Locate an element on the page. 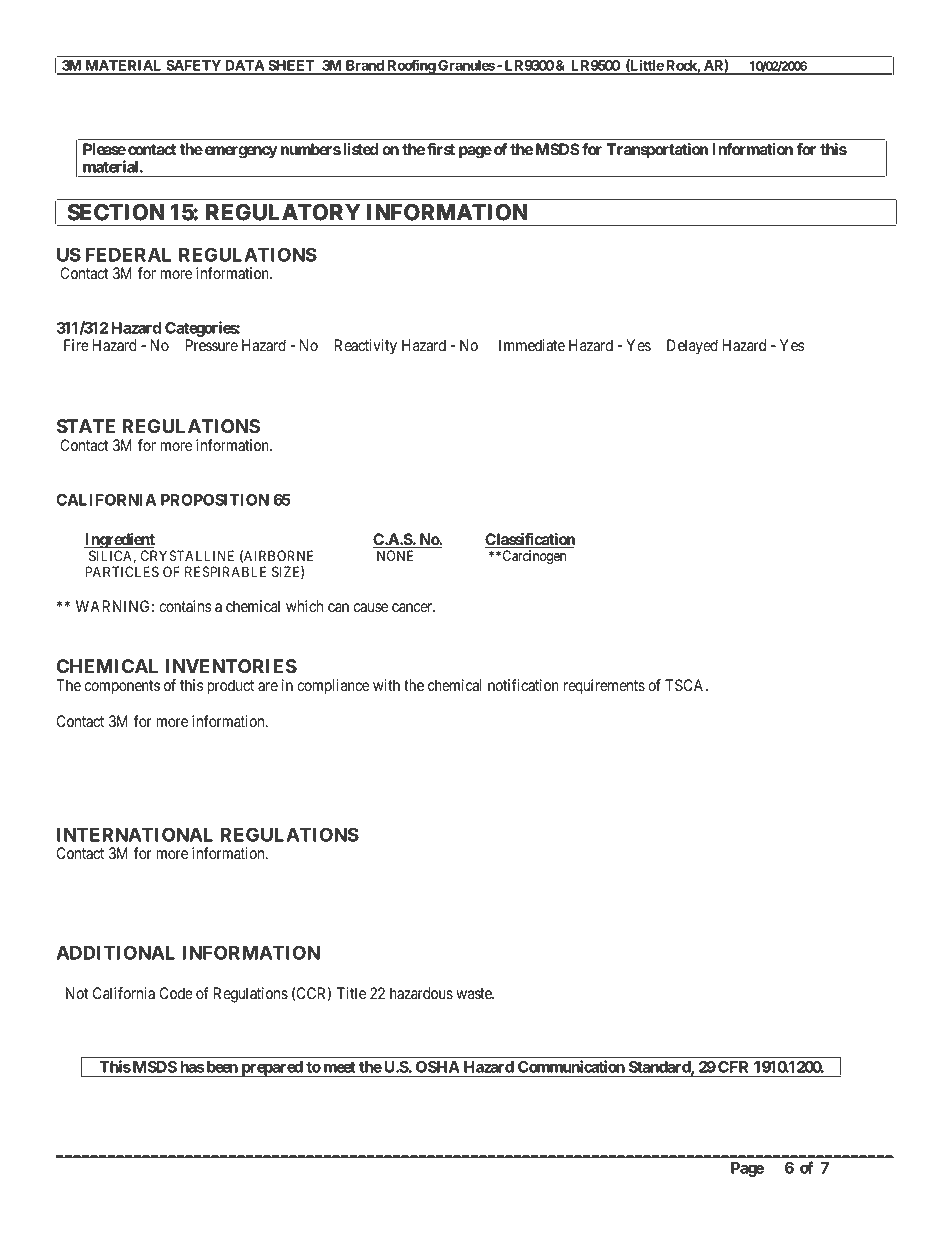 The height and width of the page is (1233, 952). emergency is located at coordinates (241, 152).
